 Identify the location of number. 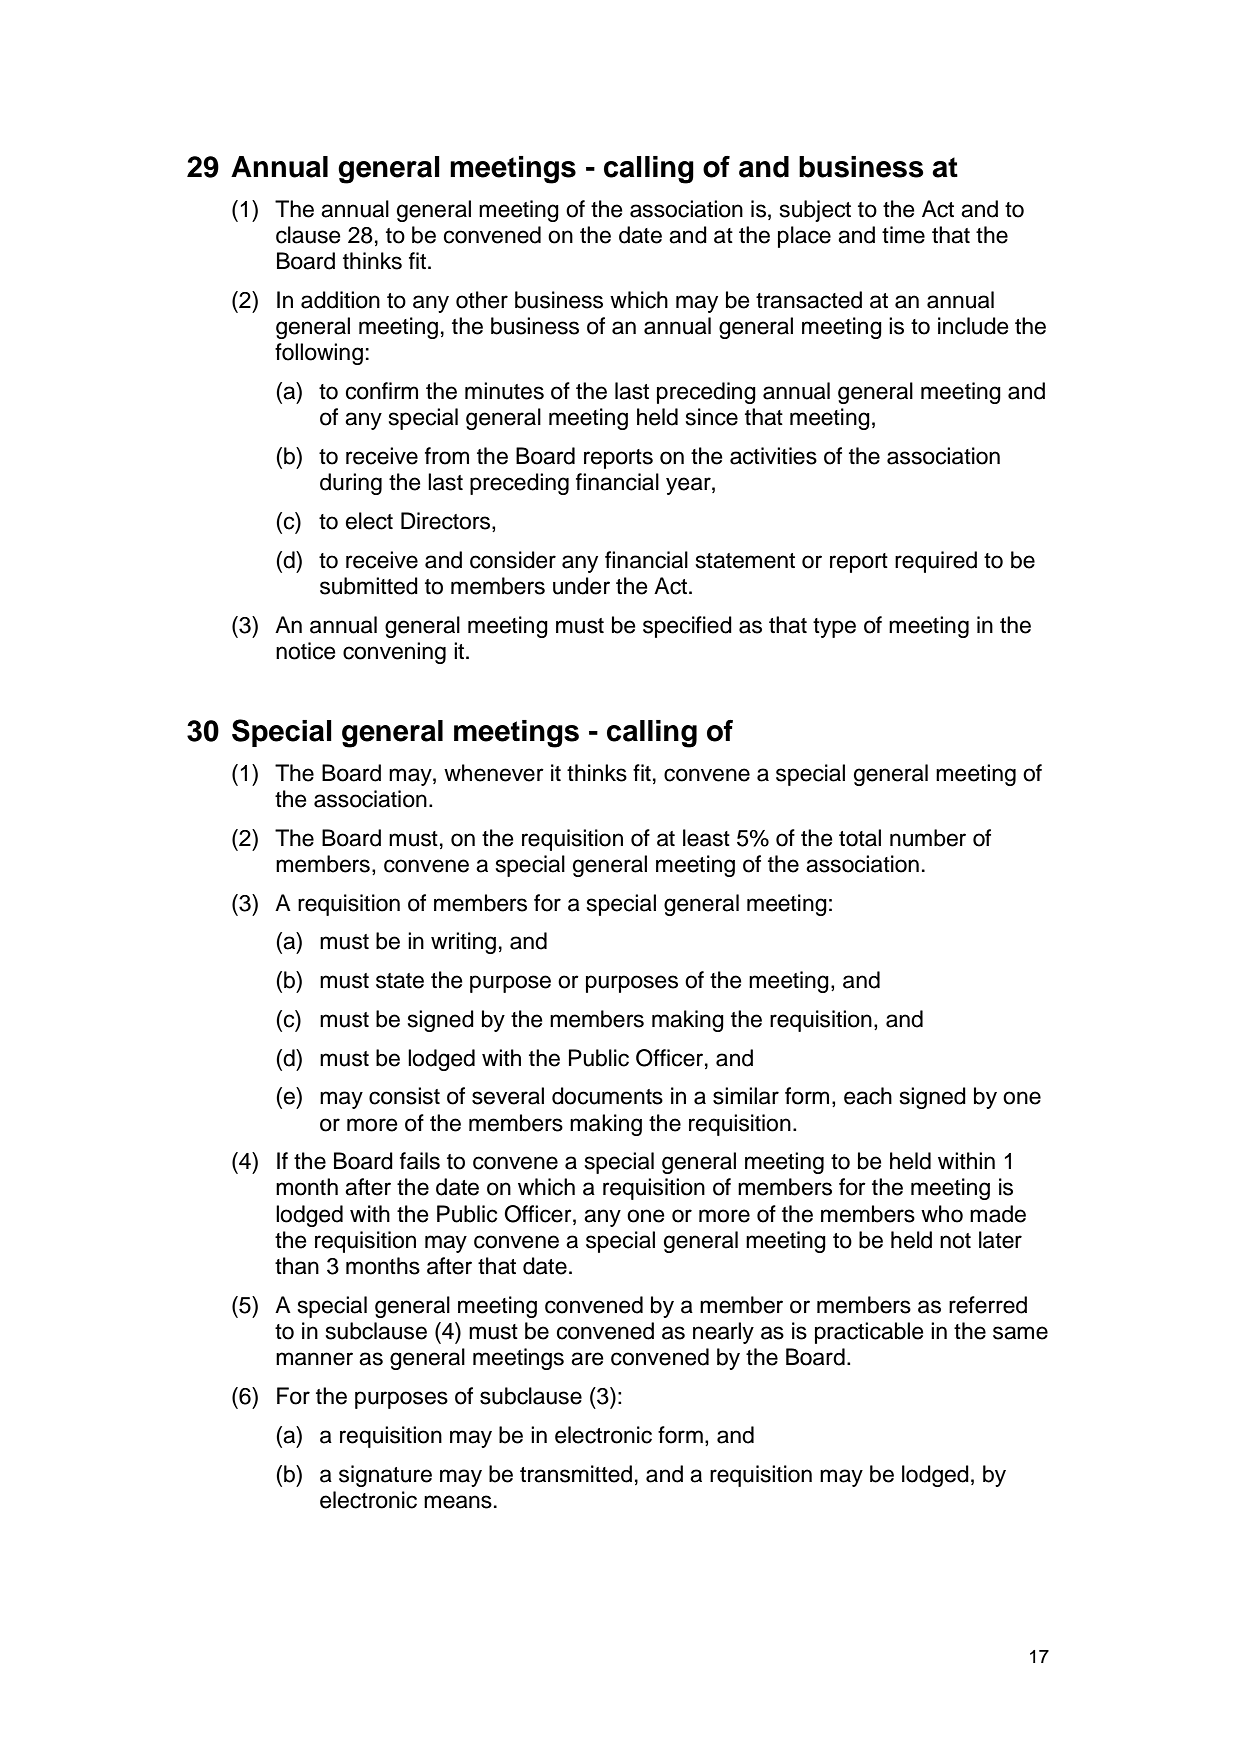
(928, 838).
